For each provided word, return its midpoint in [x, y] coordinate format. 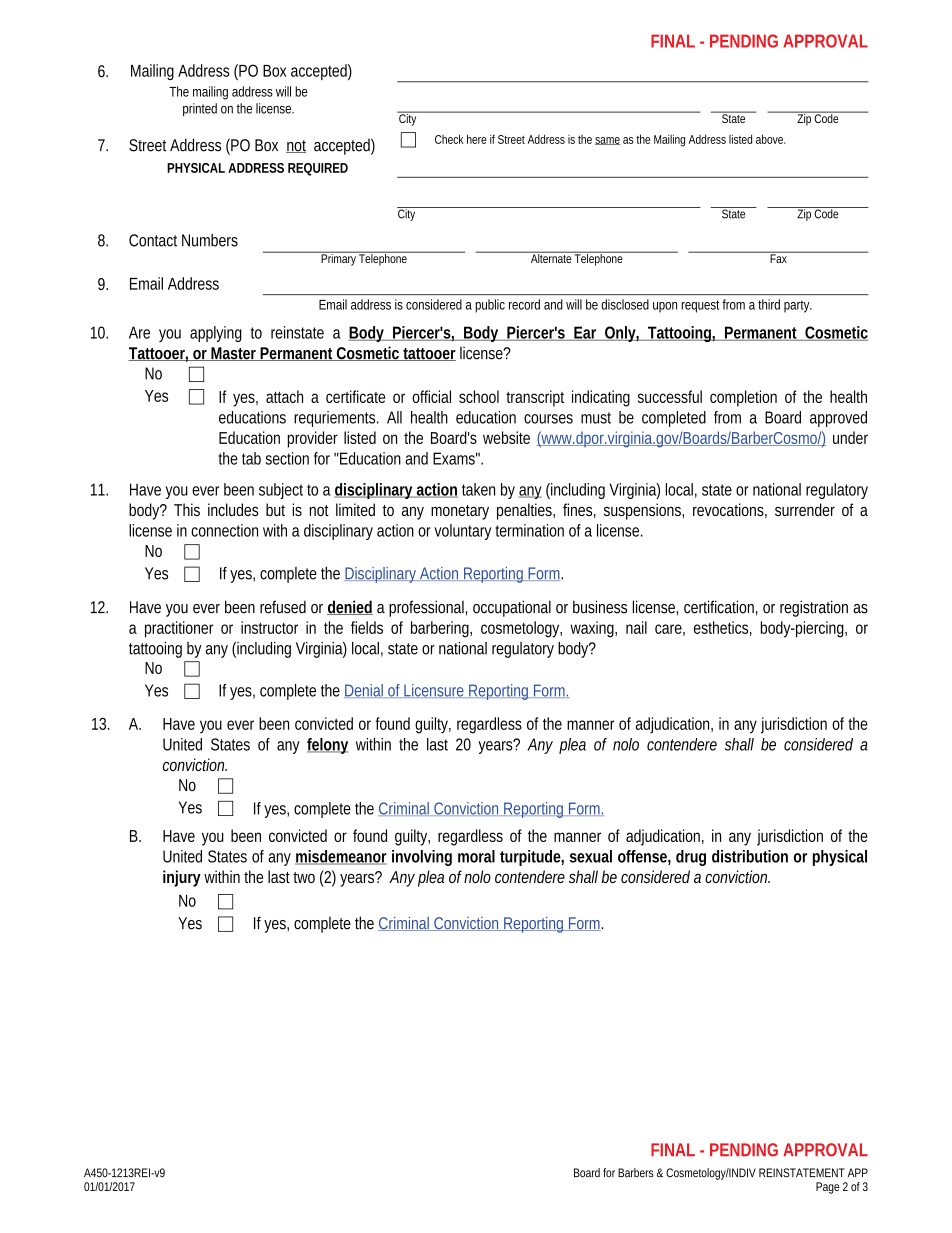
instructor [269, 627]
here [477, 139]
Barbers [636, 1173]
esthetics [723, 628]
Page [827, 1188]
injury [182, 878]
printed [200, 110]
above [771, 139]
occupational [512, 608]
